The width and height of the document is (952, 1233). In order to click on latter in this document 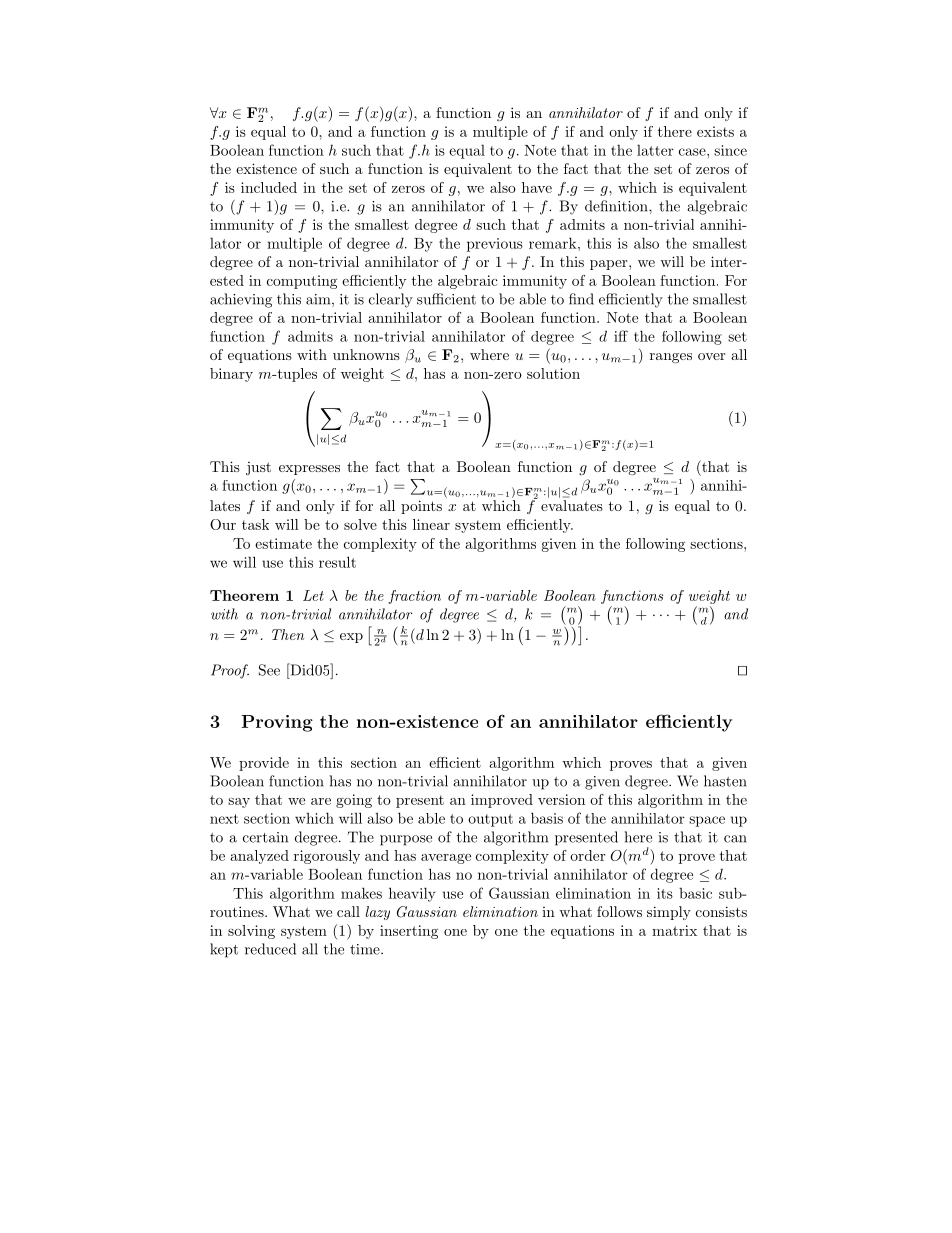, I will do `click(655, 150)`.
